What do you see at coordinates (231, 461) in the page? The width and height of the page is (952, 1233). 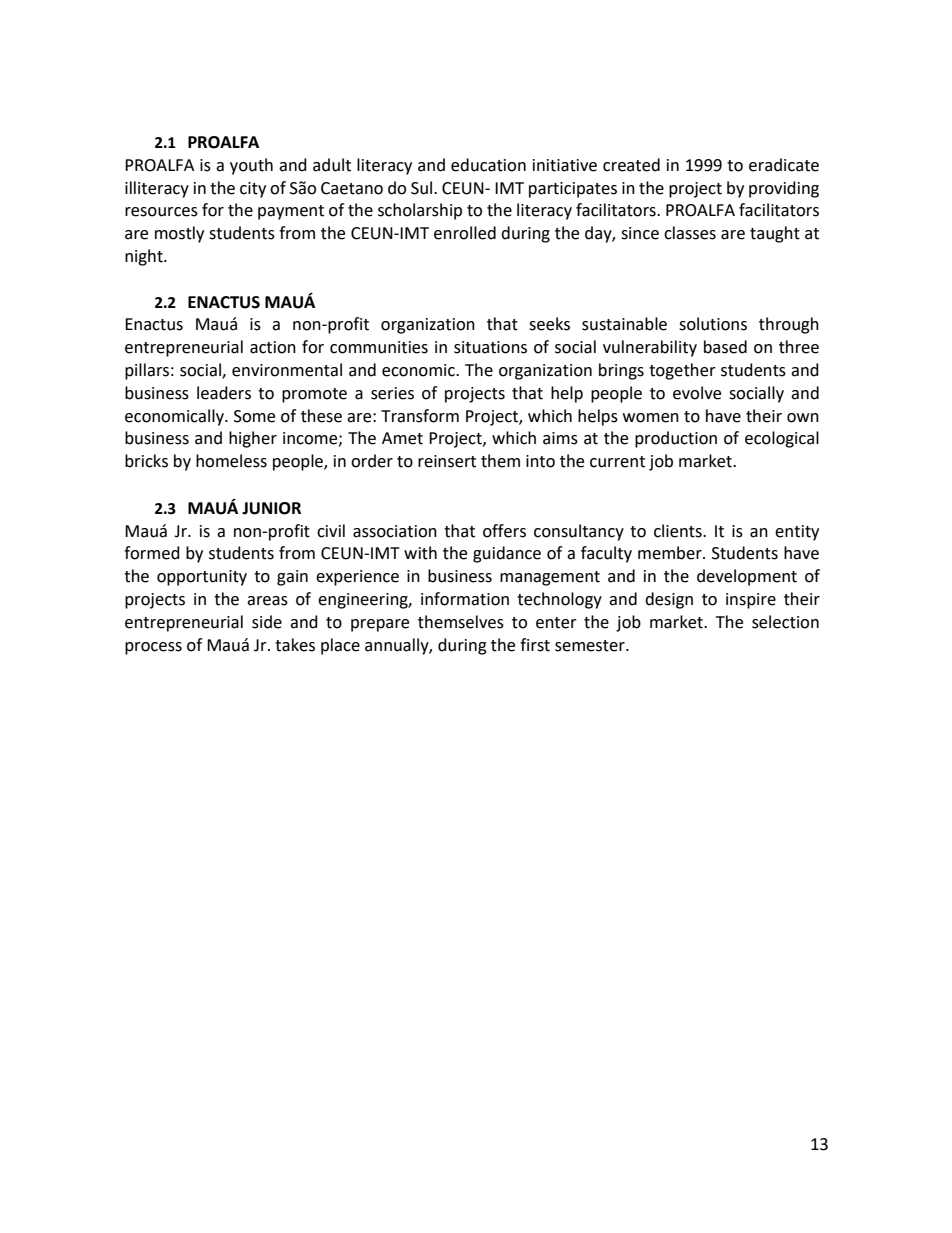 I see `homeless` at bounding box center [231, 461].
